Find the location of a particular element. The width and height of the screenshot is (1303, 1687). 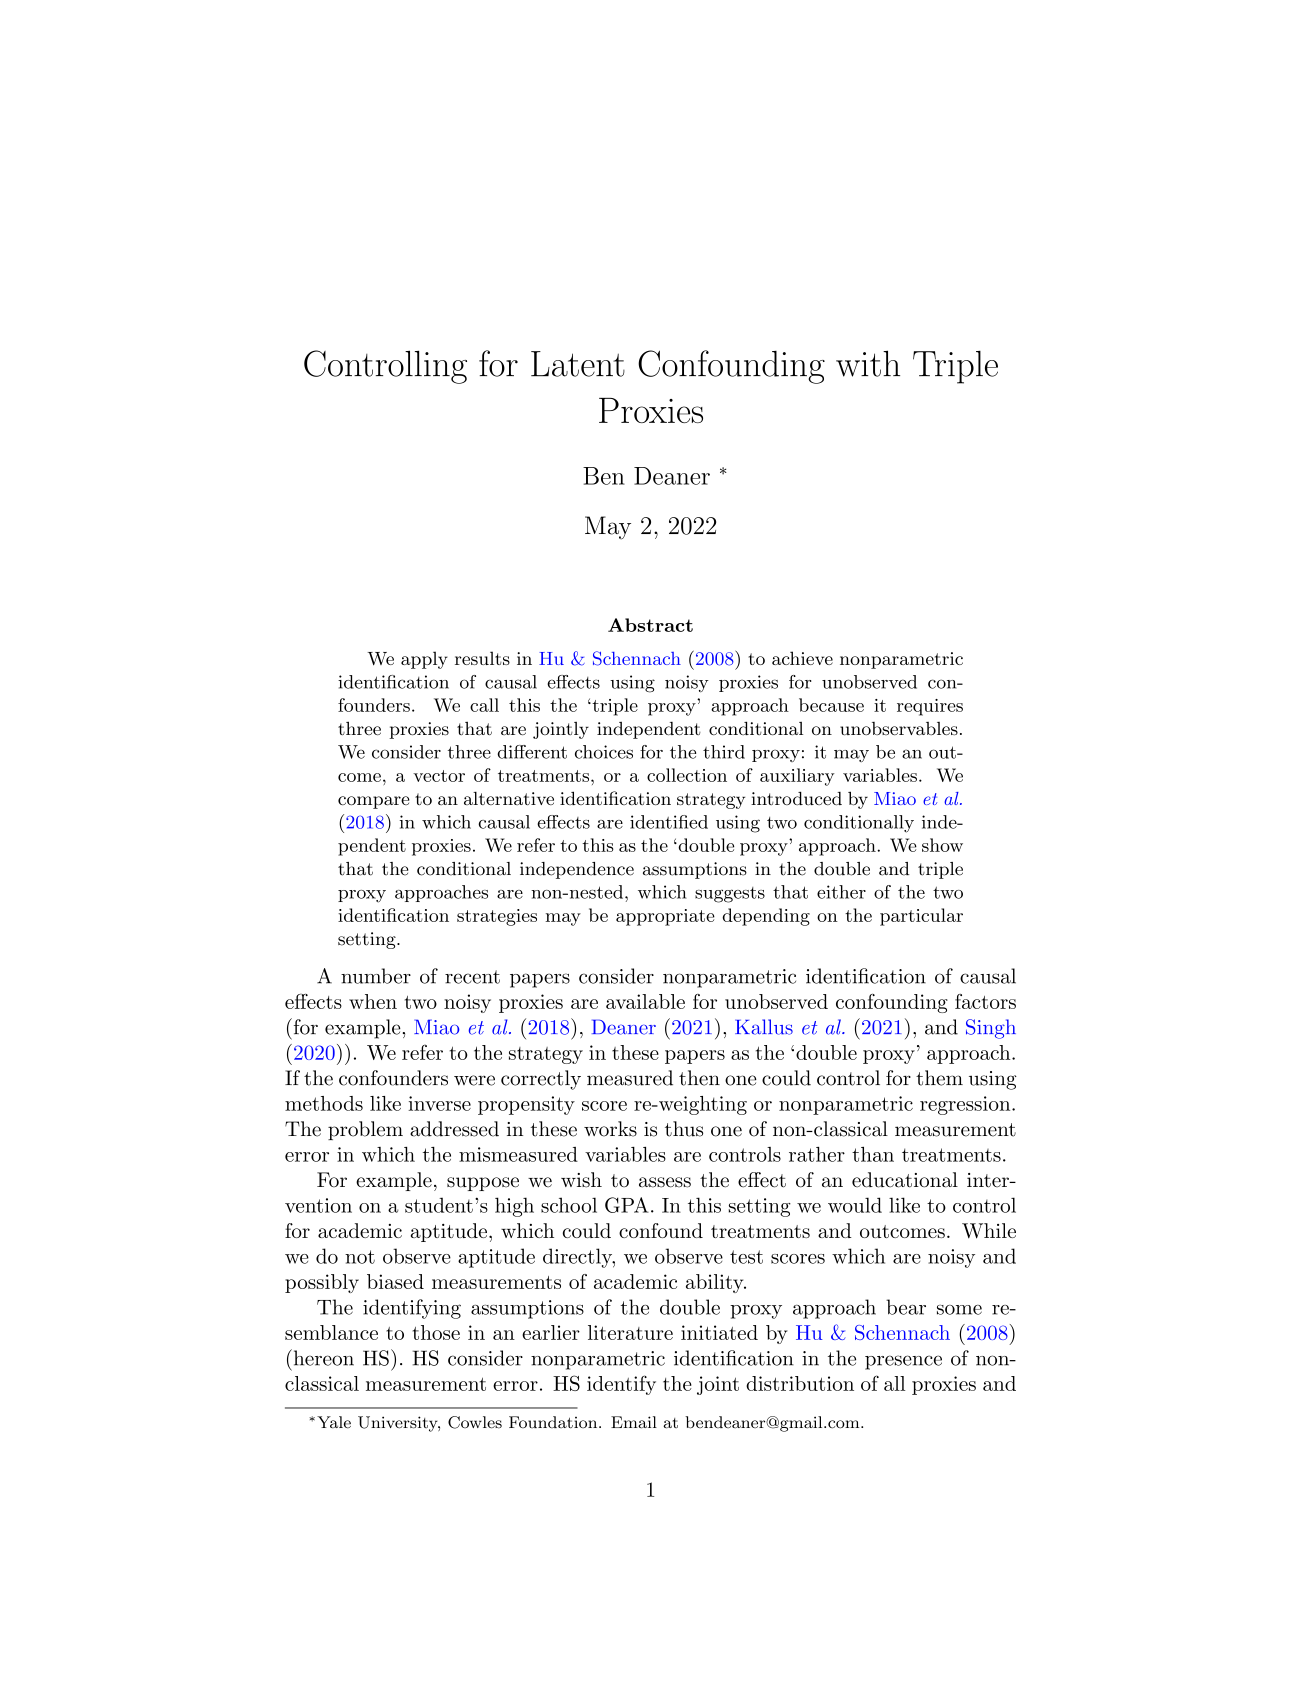

apply is located at coordinates (424, 660).
